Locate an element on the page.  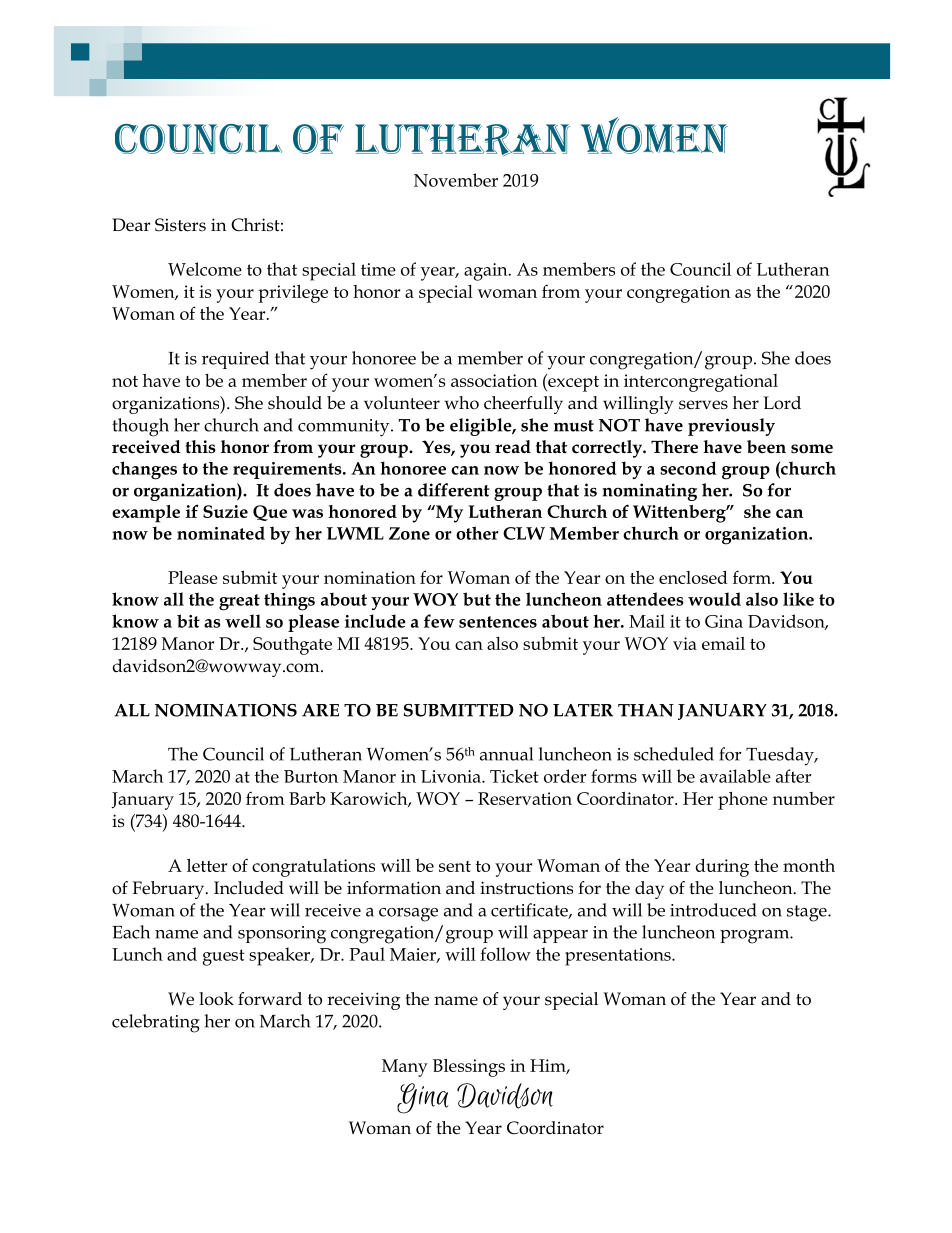
November is located at coordinates (456, 180).
